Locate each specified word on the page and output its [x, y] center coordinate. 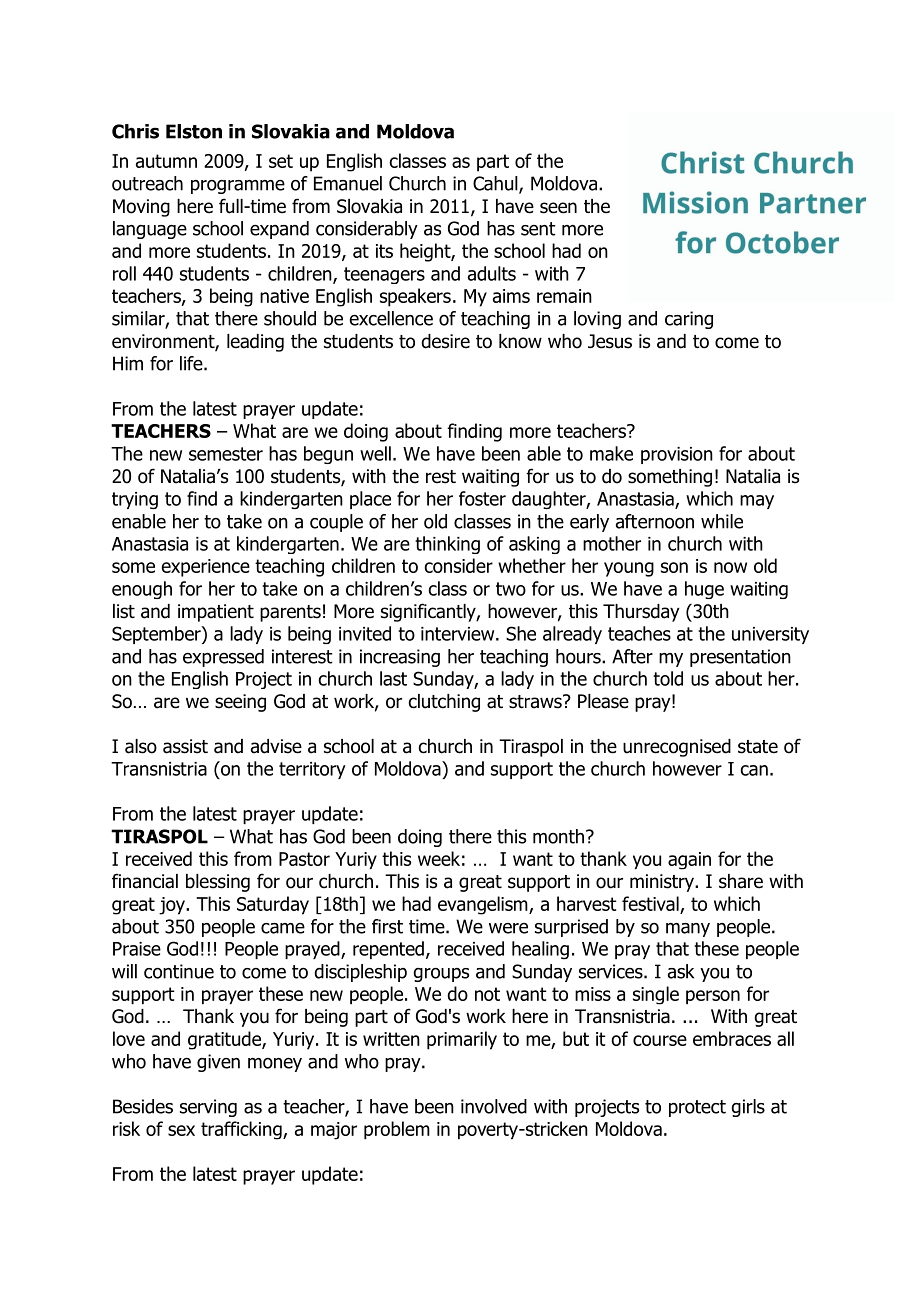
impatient [216, 613]
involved [494, 1106]
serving [208, 1108]
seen [558, 208]
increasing [400, 658]
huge [704, 590]
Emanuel [348, 183]
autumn [166, 161]
